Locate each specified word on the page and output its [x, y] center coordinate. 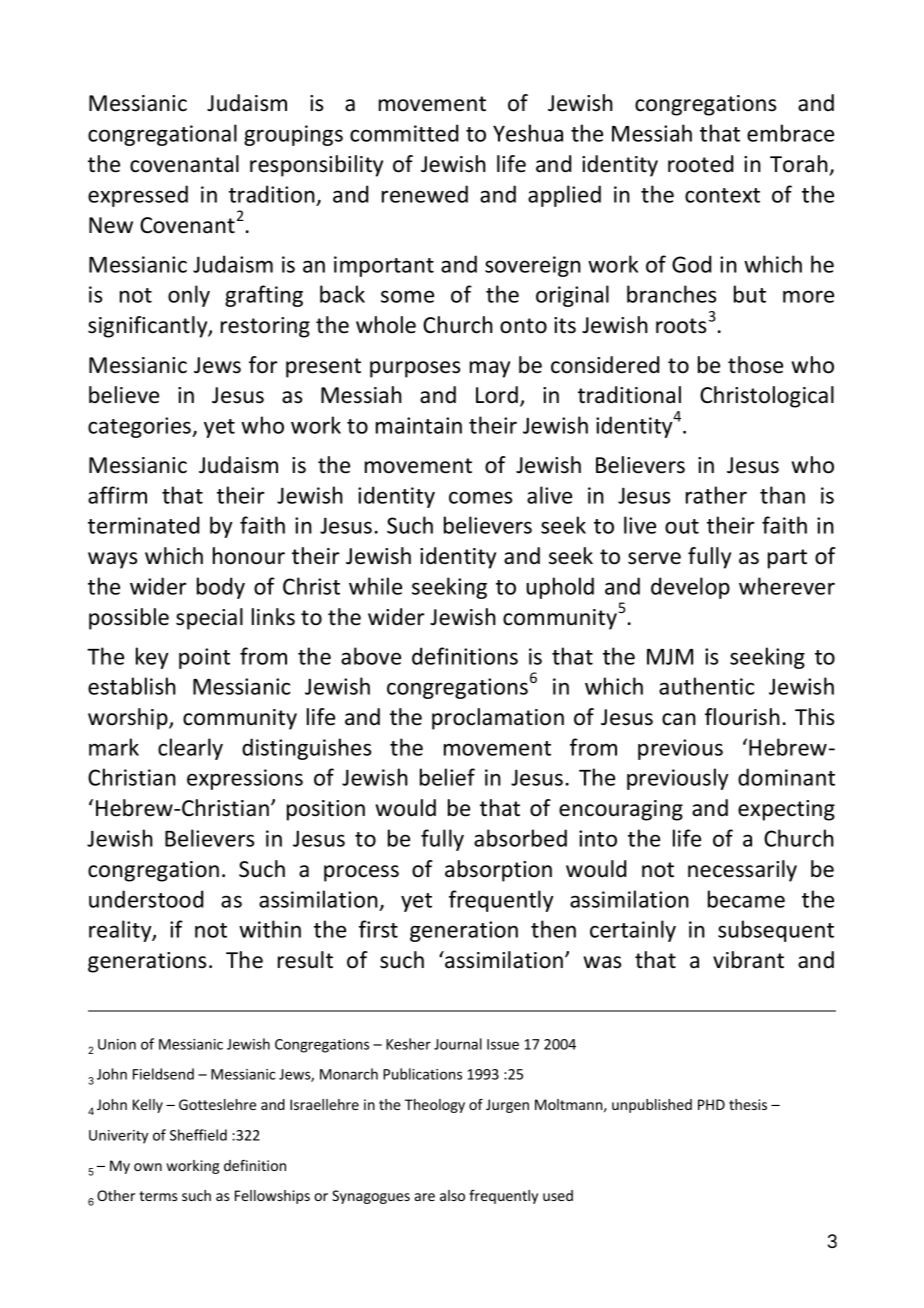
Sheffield [198, 1135]
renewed [425, 194]
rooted [700, 164]
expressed [138, 196]
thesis [748, 1104]
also [452, 1195]
